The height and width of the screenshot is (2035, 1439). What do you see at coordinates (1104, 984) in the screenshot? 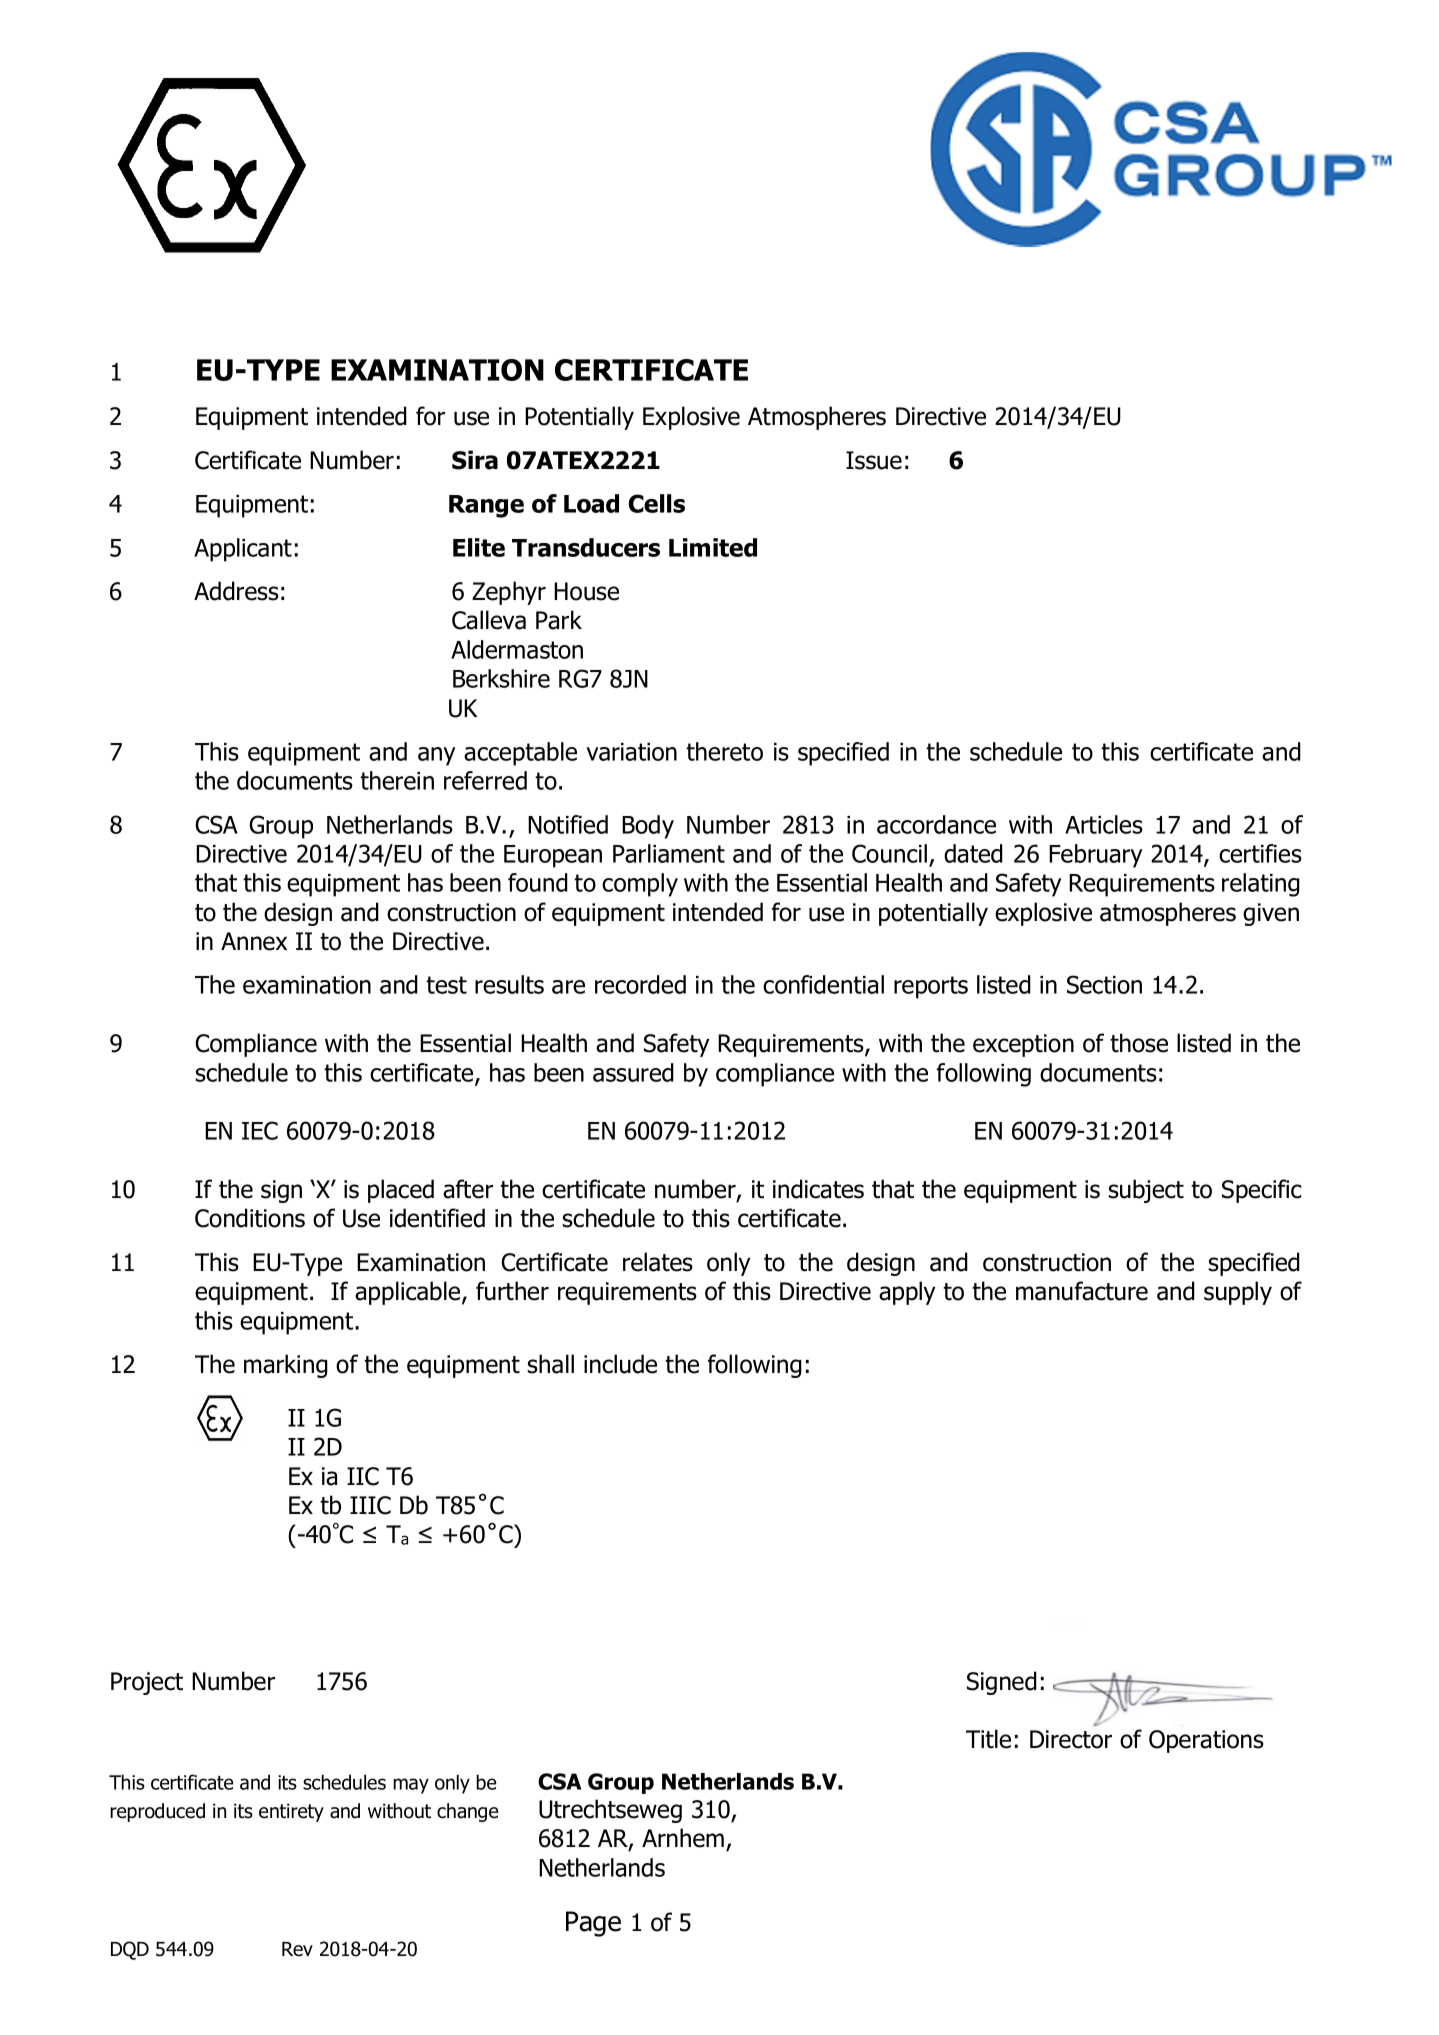
I see `Section` at bounding box center [1104, 984].
